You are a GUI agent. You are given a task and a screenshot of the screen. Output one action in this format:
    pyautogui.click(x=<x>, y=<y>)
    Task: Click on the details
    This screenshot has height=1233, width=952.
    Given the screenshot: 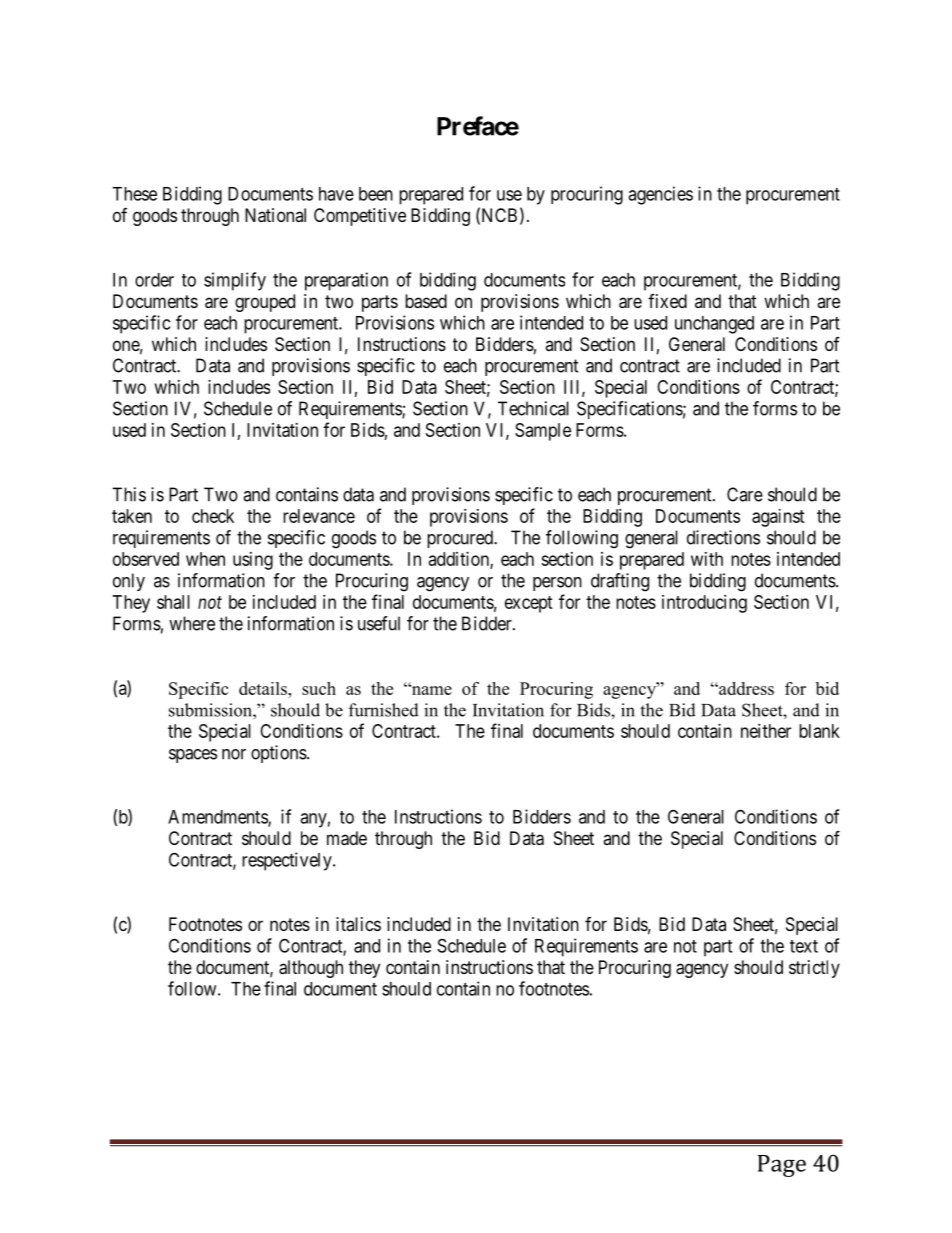 What is the action you would take?
    pyautogui.click(x=264, y=688)
